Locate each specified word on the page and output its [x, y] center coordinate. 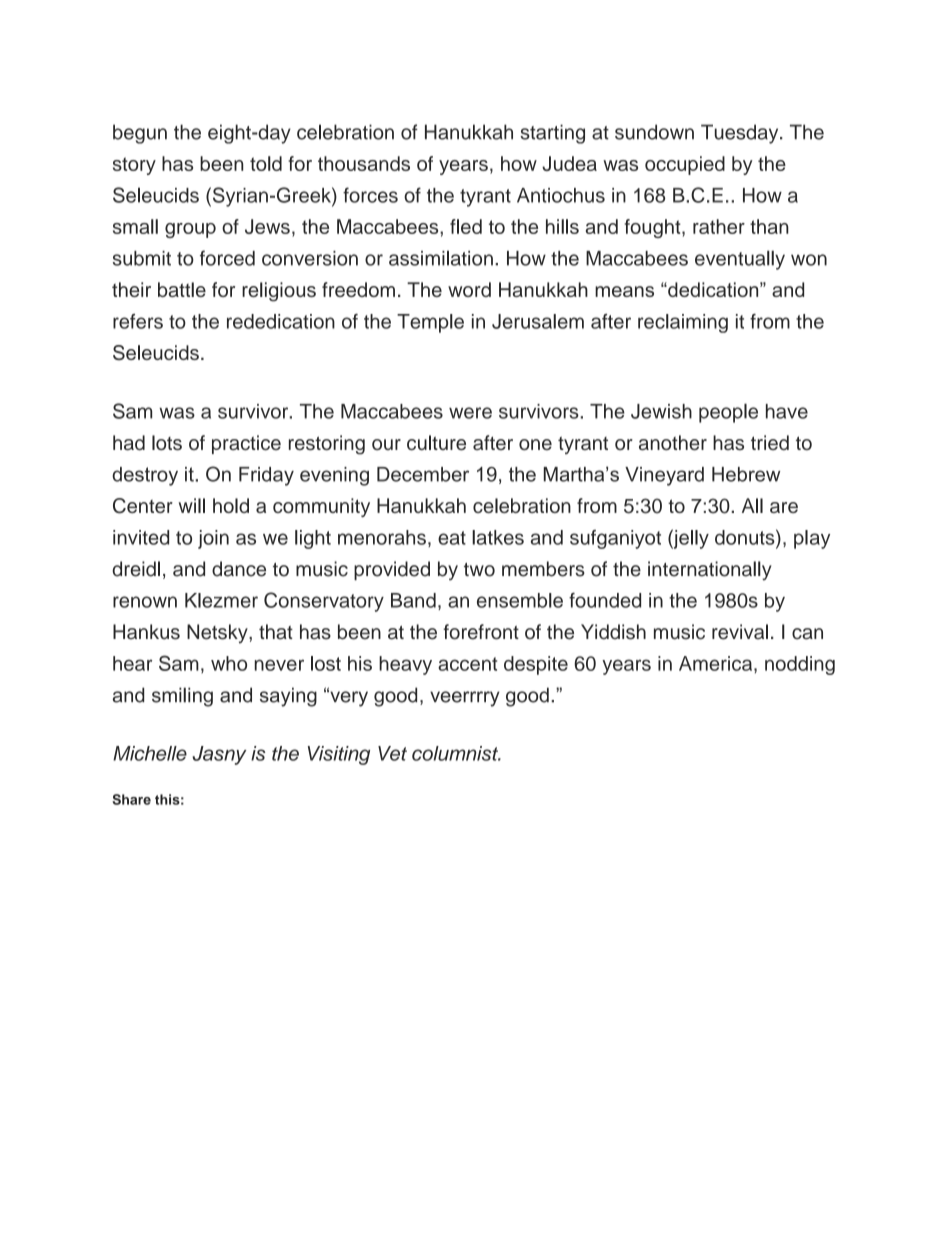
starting [552, 134]
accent [467, 664]
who [229, 663]
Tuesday [741, 134]
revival [740, 632]
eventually [740, 260]
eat [452, 538]
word [469, 289]
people [728, 413]
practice [246, 444]
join [213, 539]
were [470, 413]
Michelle [150, 753]
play [812, 539]
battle [182, 289]
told [266, 163]
